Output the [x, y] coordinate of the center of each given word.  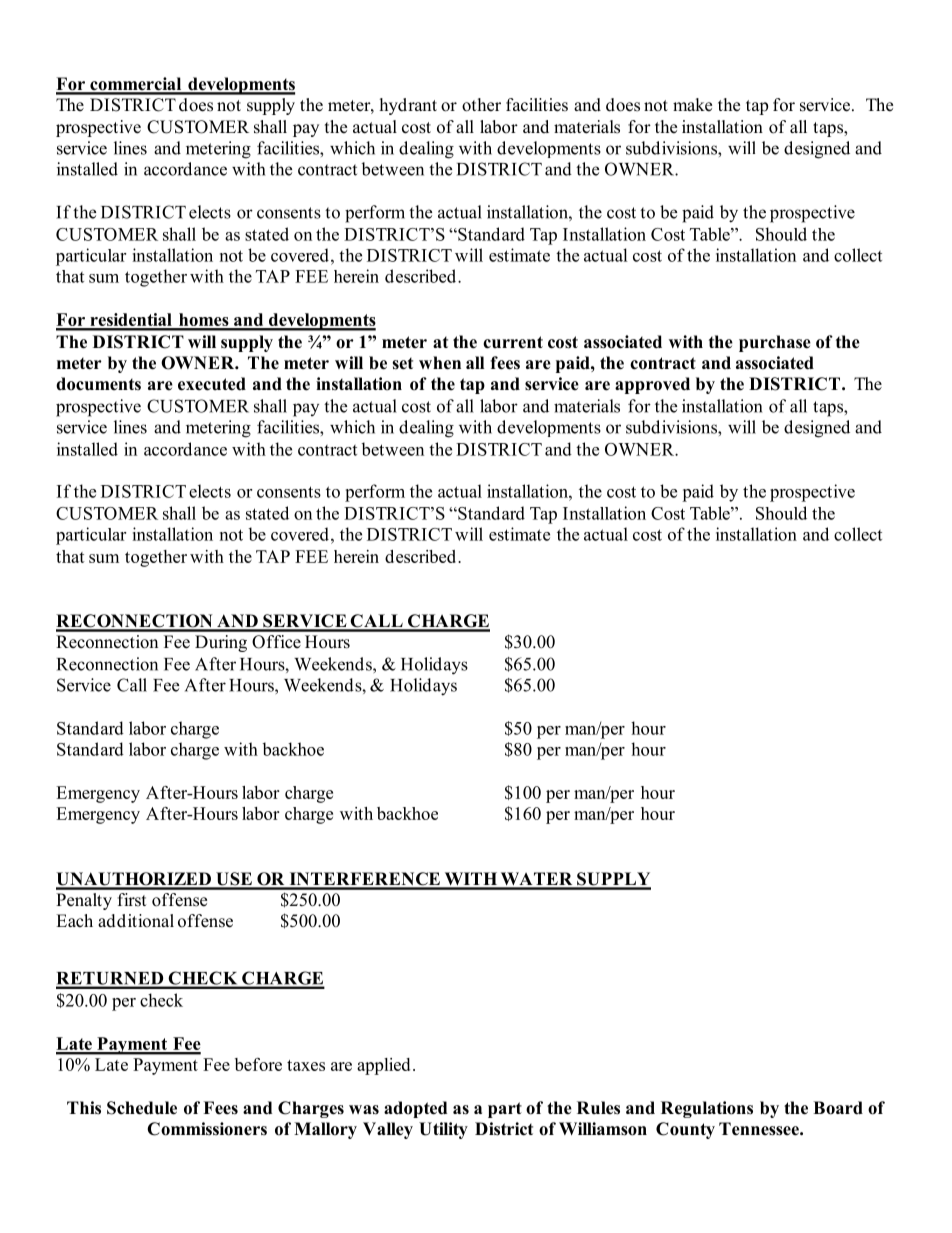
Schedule [142, 1108]
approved [652, 385]
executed [212, 384]
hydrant [408, 106]
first [132, 900]
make [692, 105]
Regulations [707, 1109]
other [481, 105]
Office [276, 642]
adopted [415, 1109]
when [440, 363]
